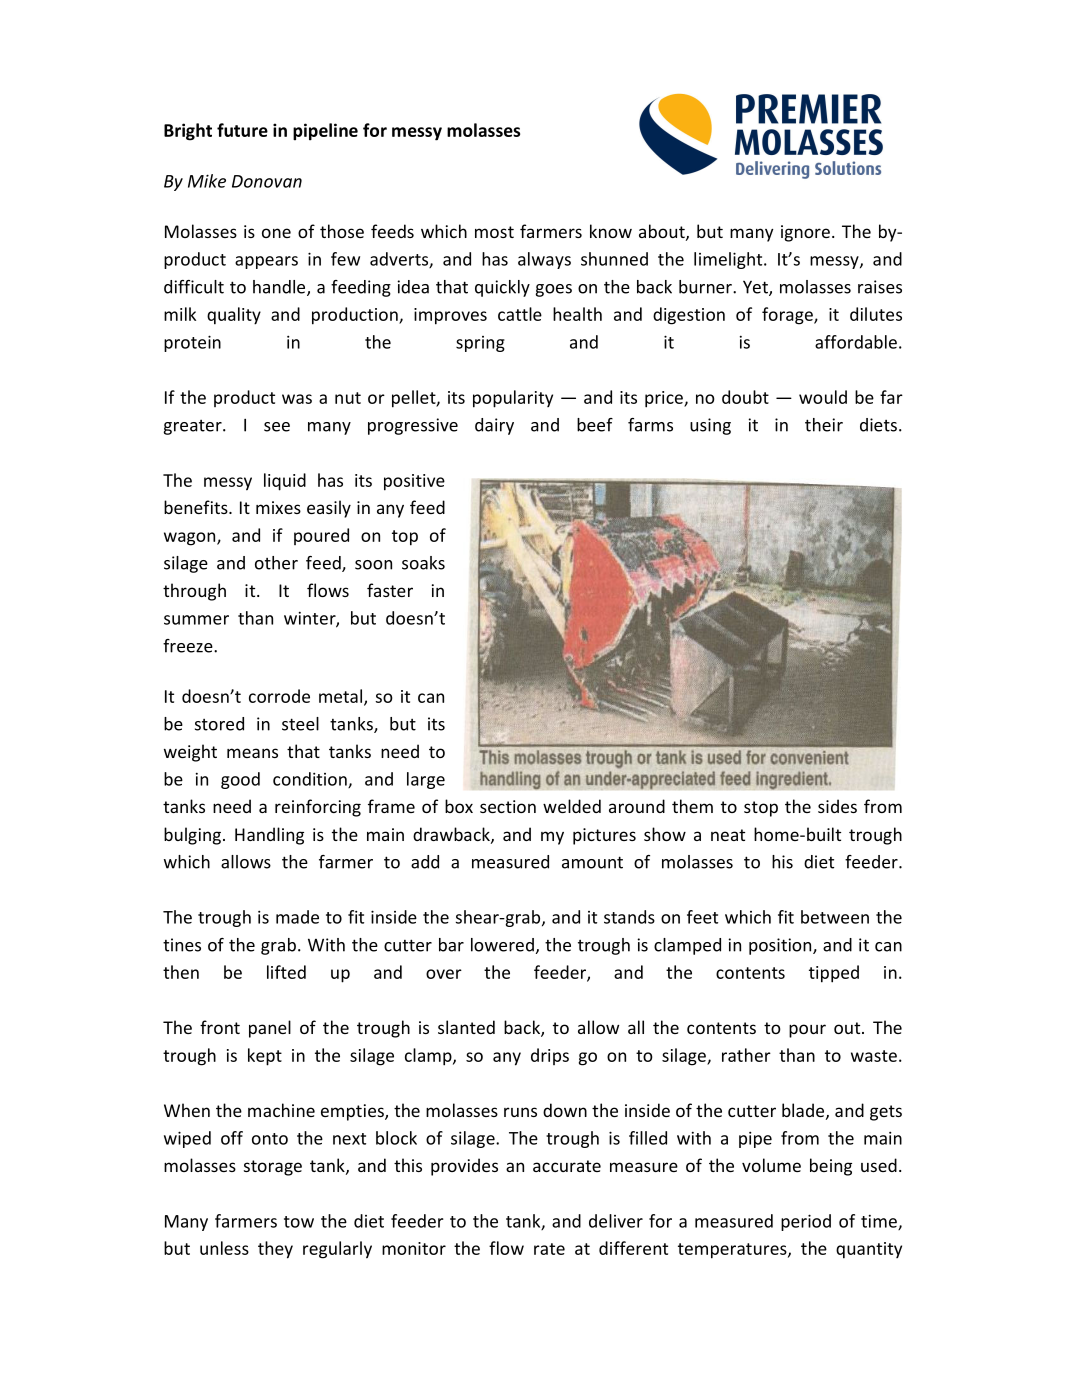  Describe the element at coordinates (806, 1222) in the screenshot. I see `period` at that location.
